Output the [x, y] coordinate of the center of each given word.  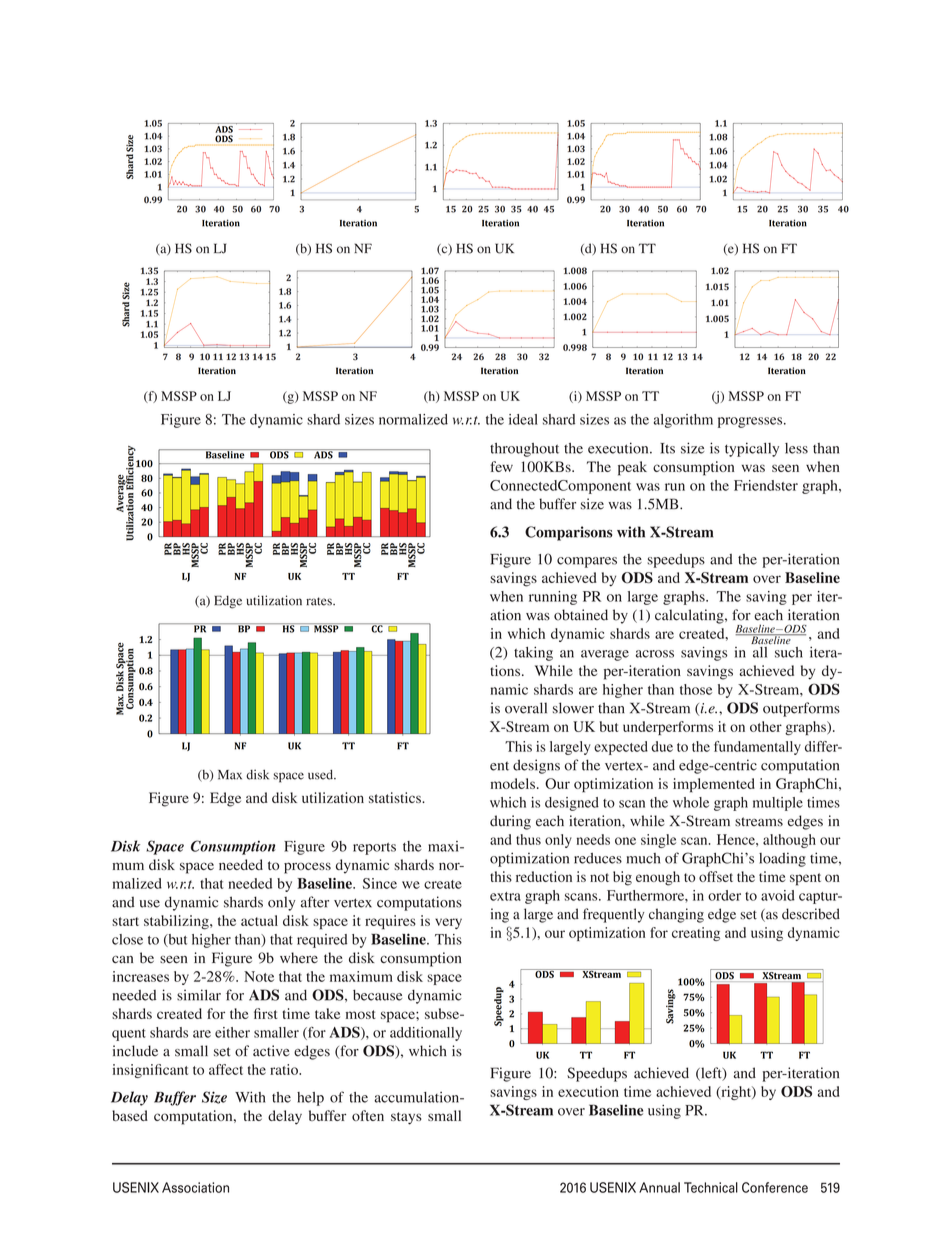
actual [259, 920]
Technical [711, 1187]
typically [752, 449]
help [310, 1099]
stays [406, 1118]
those [696, 689]
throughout [524, 450]
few [501, 466]
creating [696, 934]
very [448, 923]
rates [320, 601]
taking [533, 653]
